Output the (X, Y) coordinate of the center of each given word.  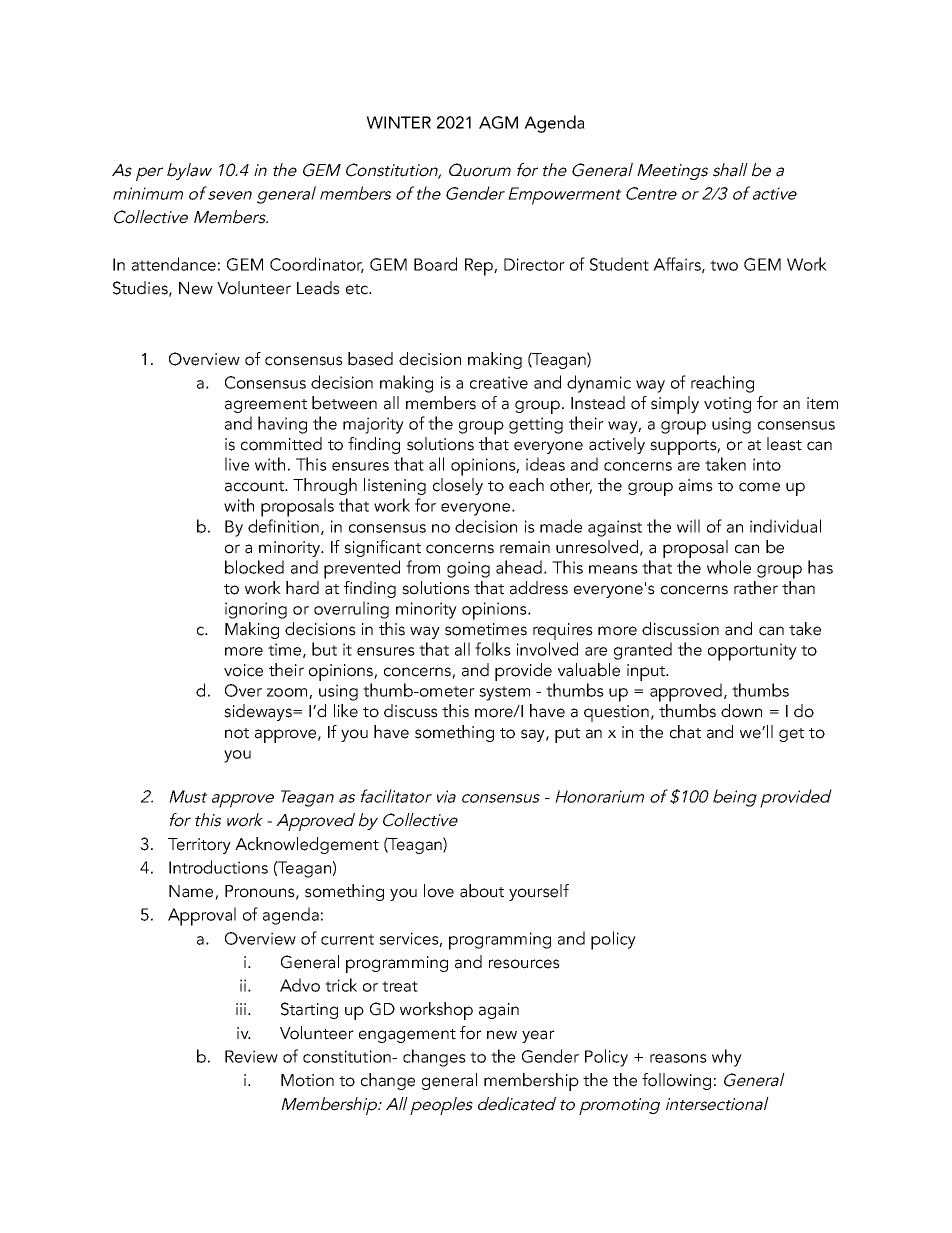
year (538, 1036)
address (539, 588)
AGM (498, 122)
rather (756, 588)
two (724, 265)
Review (251, 1056)
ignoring (256, 610)
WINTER (398, 122)
